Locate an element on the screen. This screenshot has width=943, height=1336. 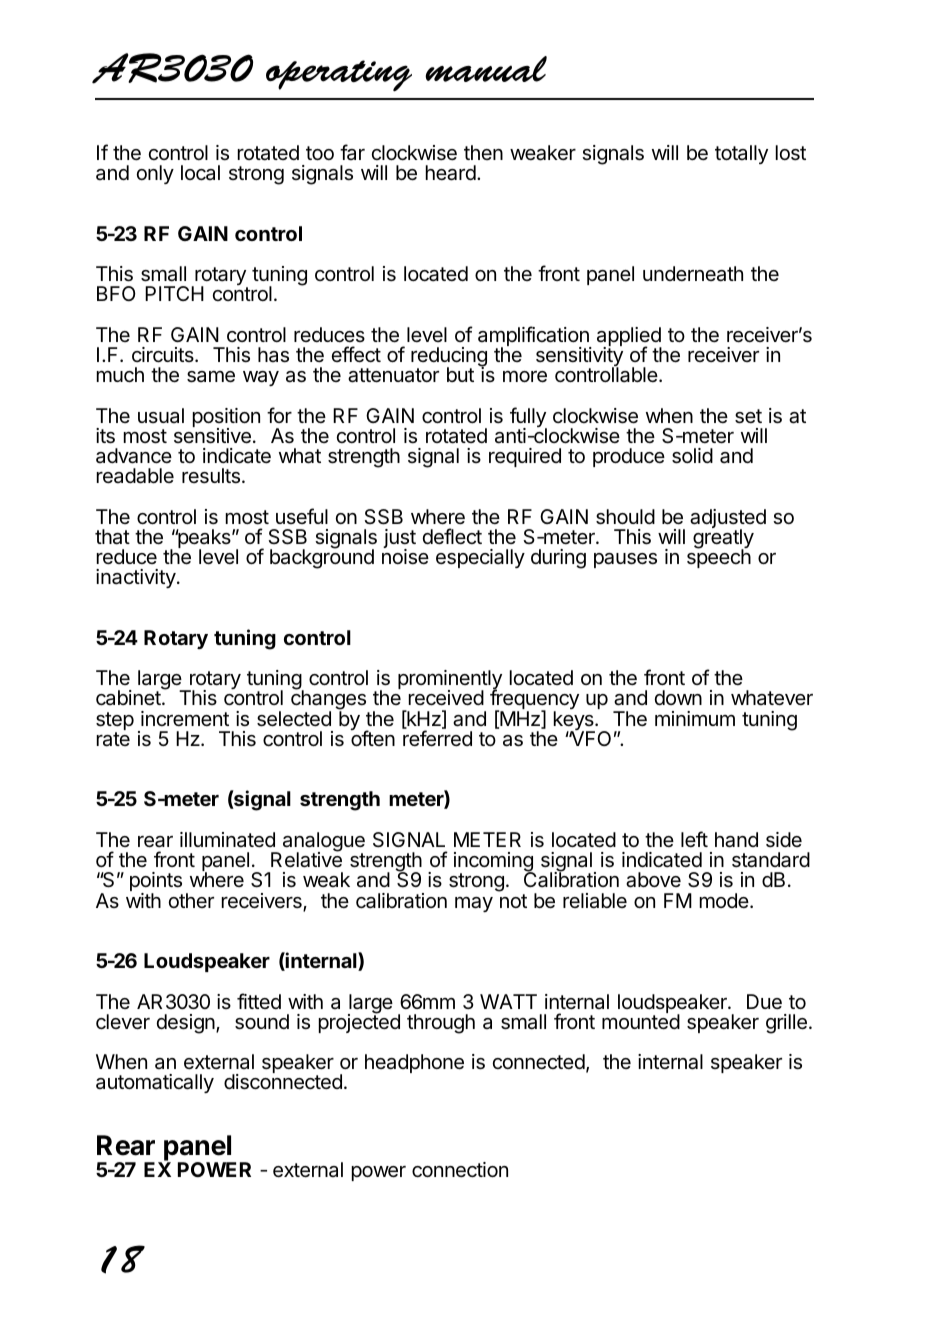
mode is located at coordinates (724, 900).
